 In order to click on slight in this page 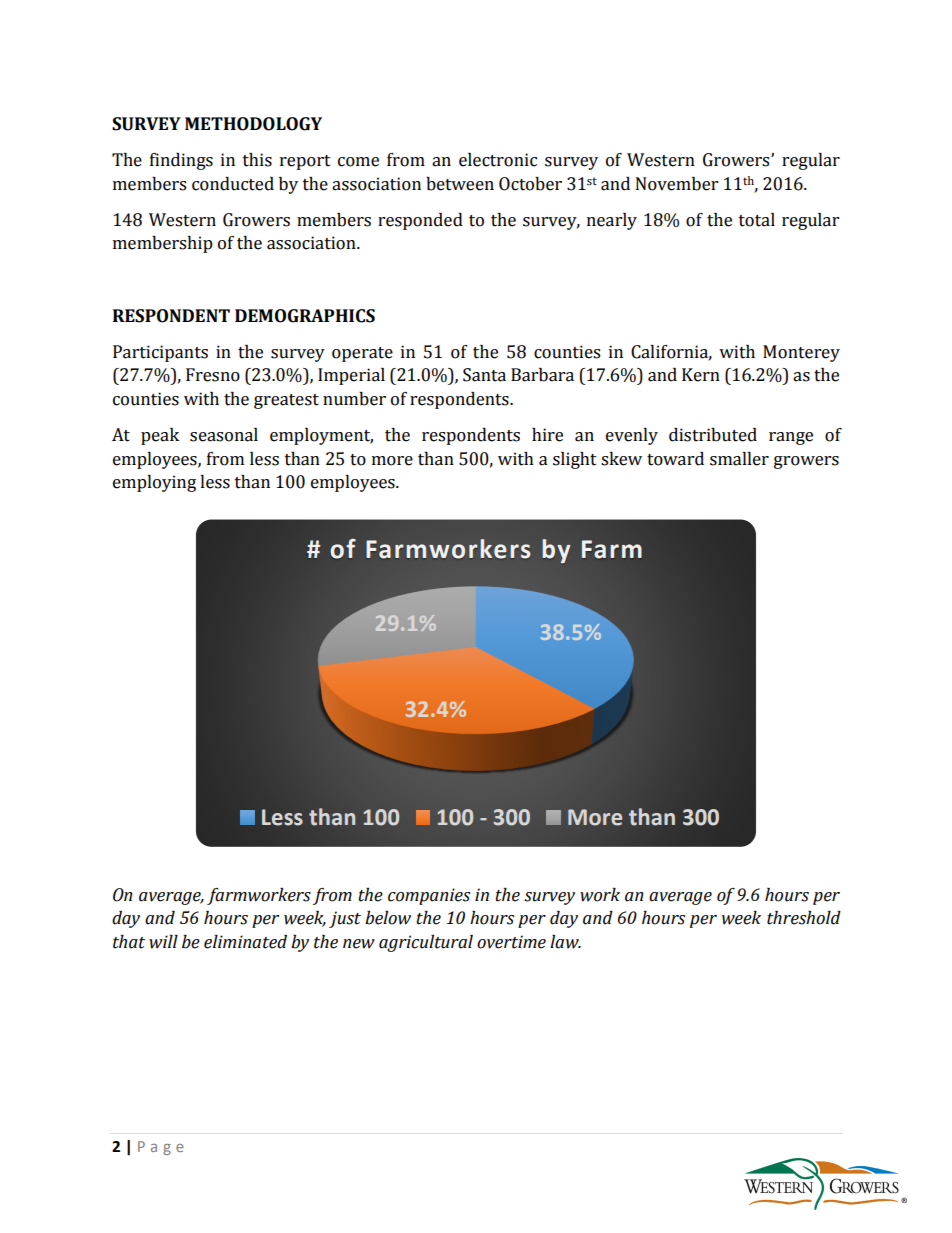, I will do `click(575, 460)`.
